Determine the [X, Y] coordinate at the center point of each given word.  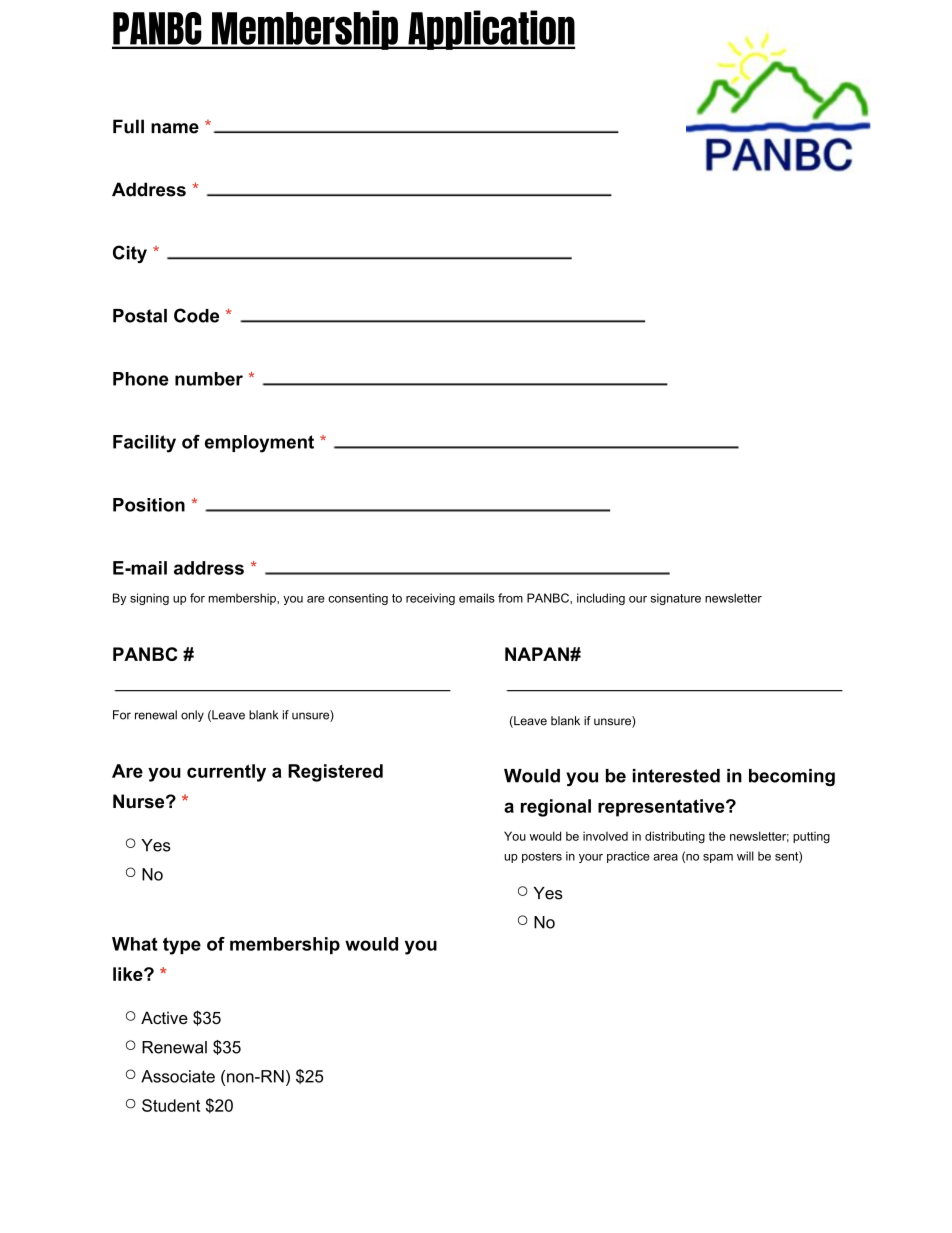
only [192, 716]
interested [676, 776]
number [209, 379]
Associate [178, 1076]
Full [128, 126]
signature [676, 599]
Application [490, 30]
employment [259, 444]
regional [556, 808]
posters [542, 857]
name [175, 128]
